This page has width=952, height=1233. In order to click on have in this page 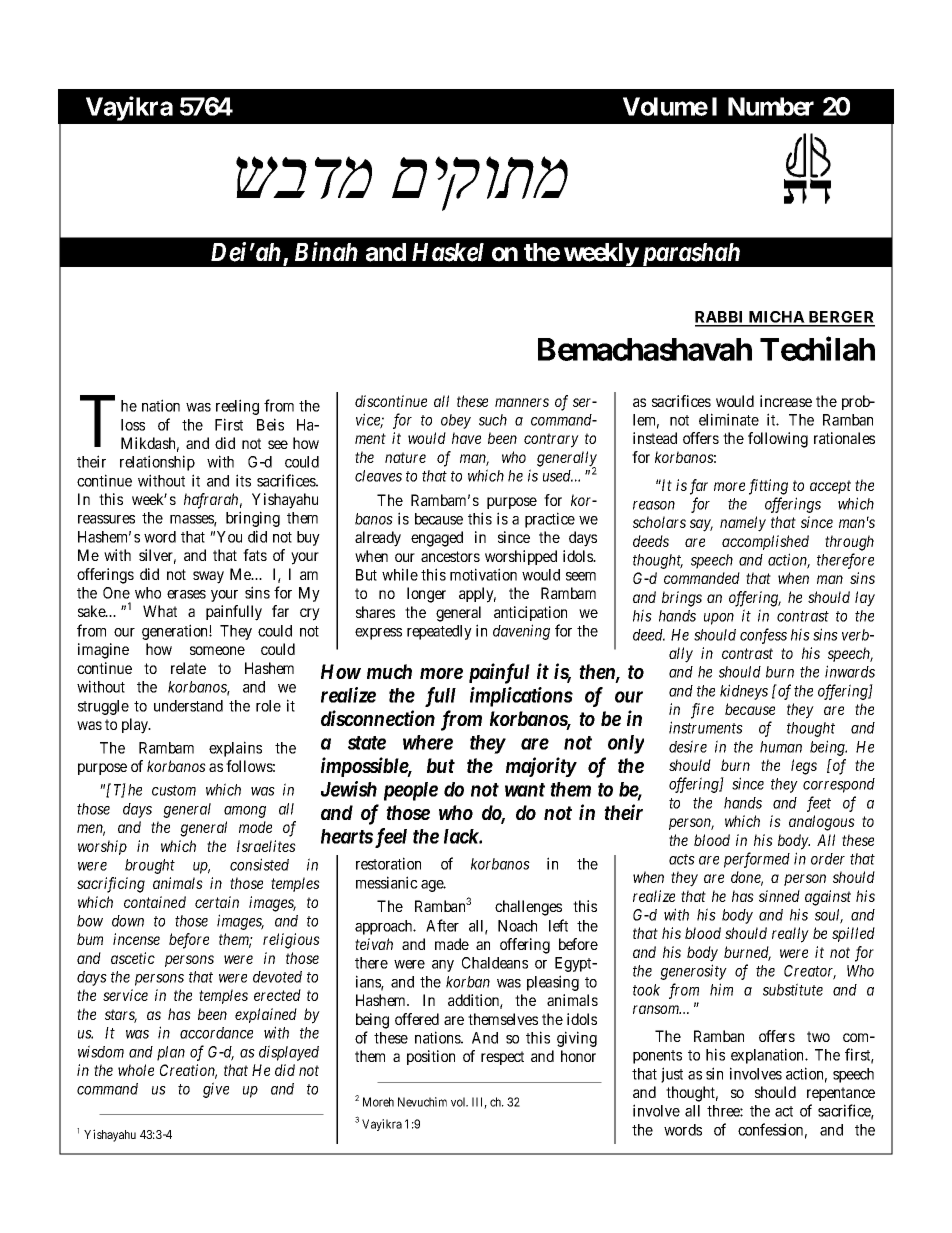, I will do `click(466, 438)`.
